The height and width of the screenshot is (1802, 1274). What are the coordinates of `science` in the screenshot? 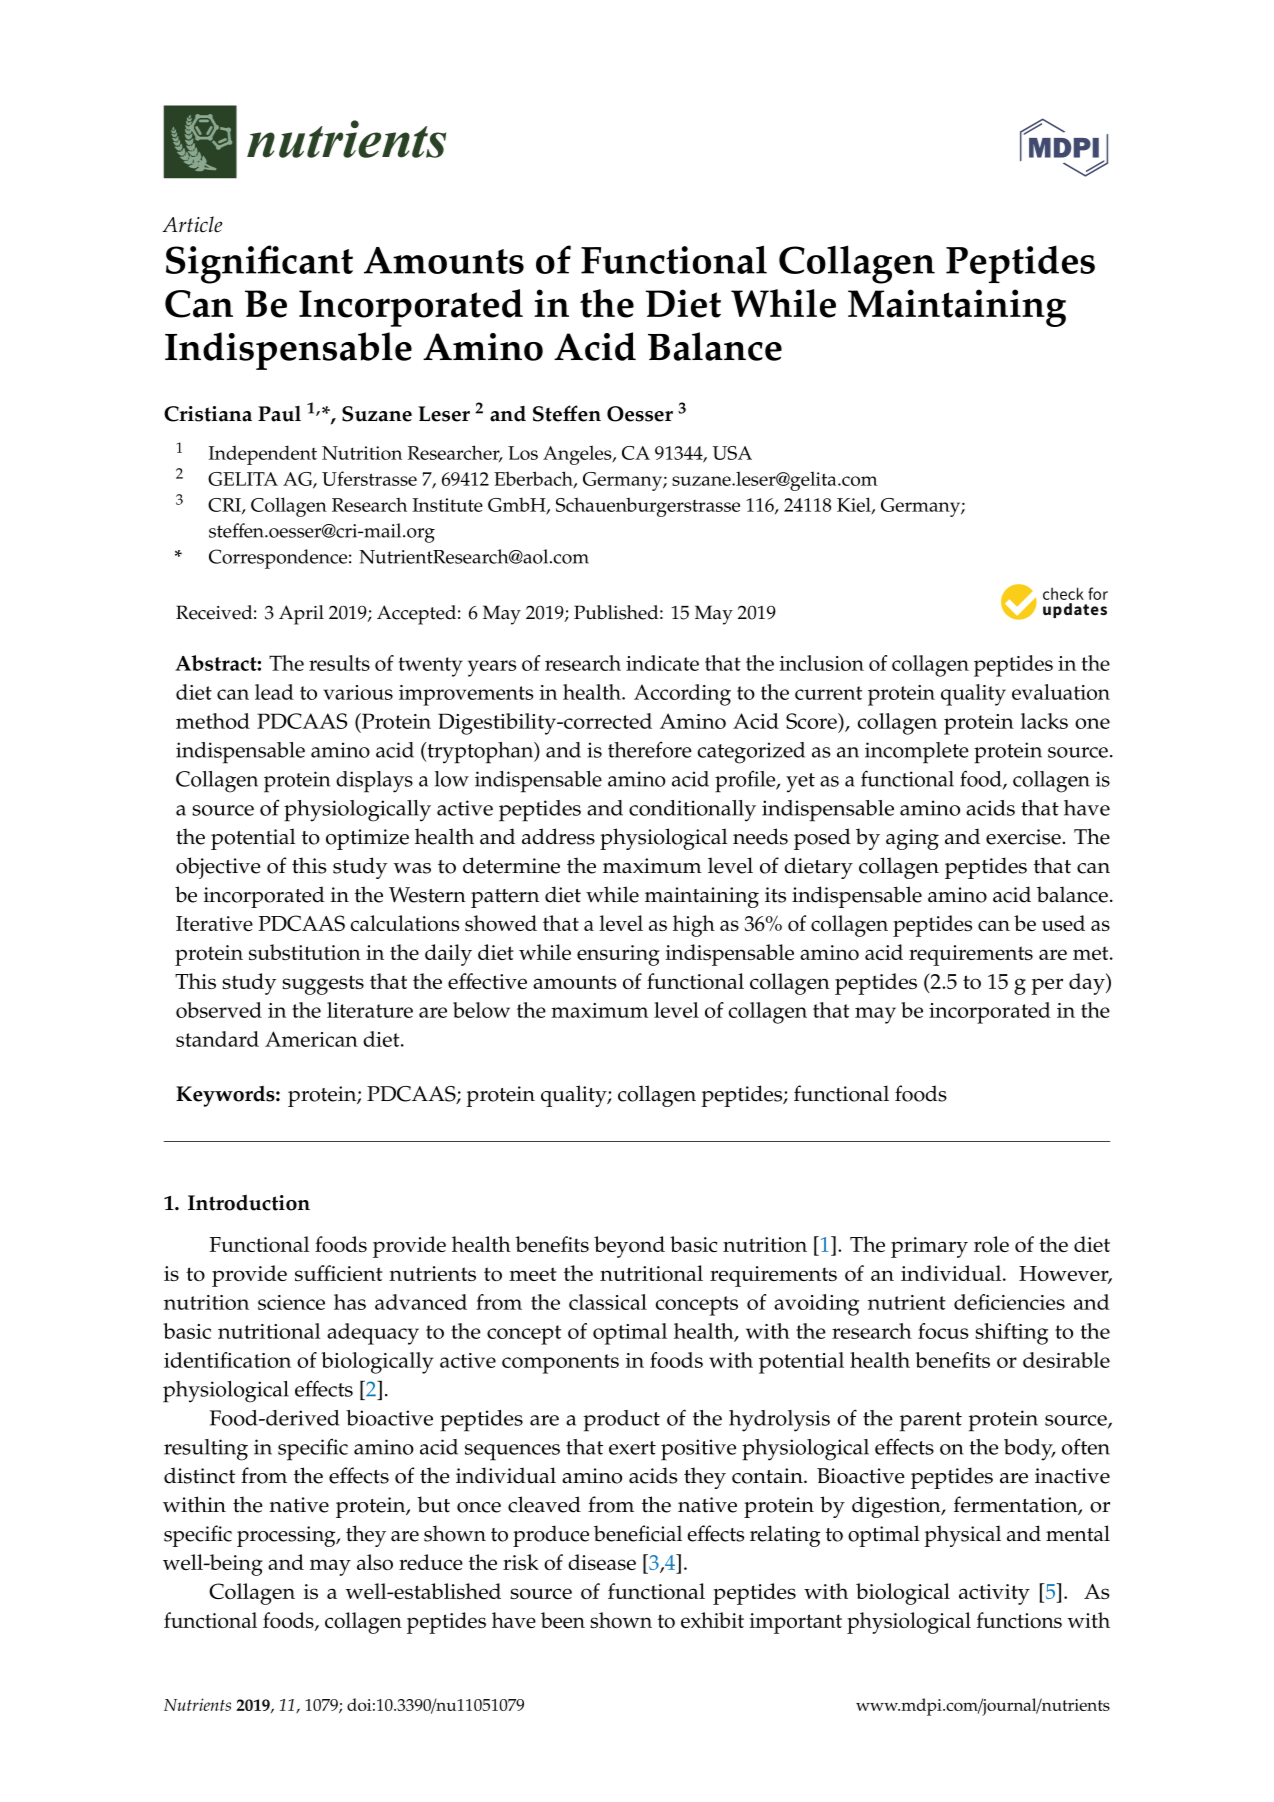 It's located at (291, 1302).
